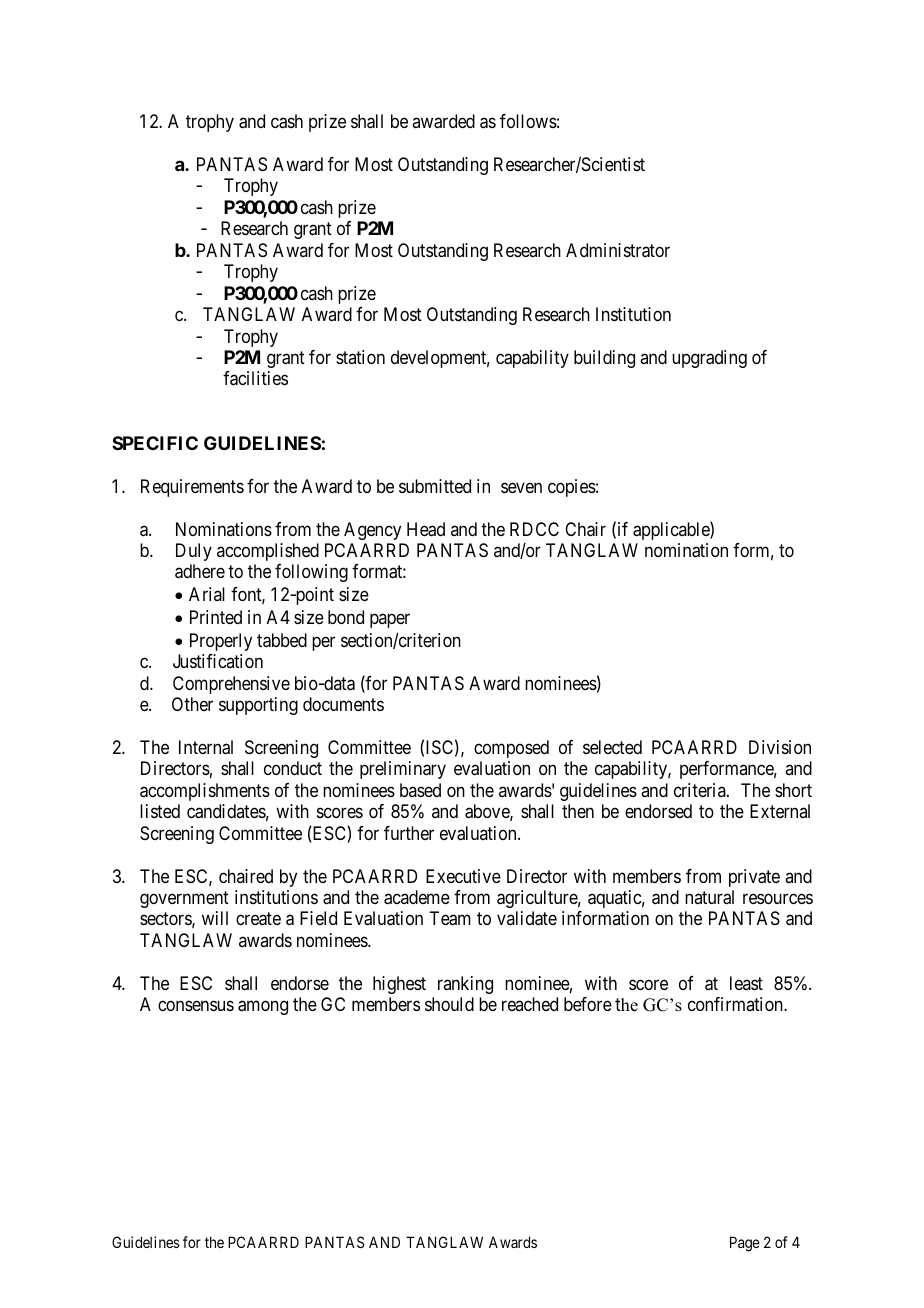 The height and width of the screenshot is (1308, 924). What do you see at coordinates (701, 790) in the screenshot?
I see `criteria` at bounding box center [701, 790].
